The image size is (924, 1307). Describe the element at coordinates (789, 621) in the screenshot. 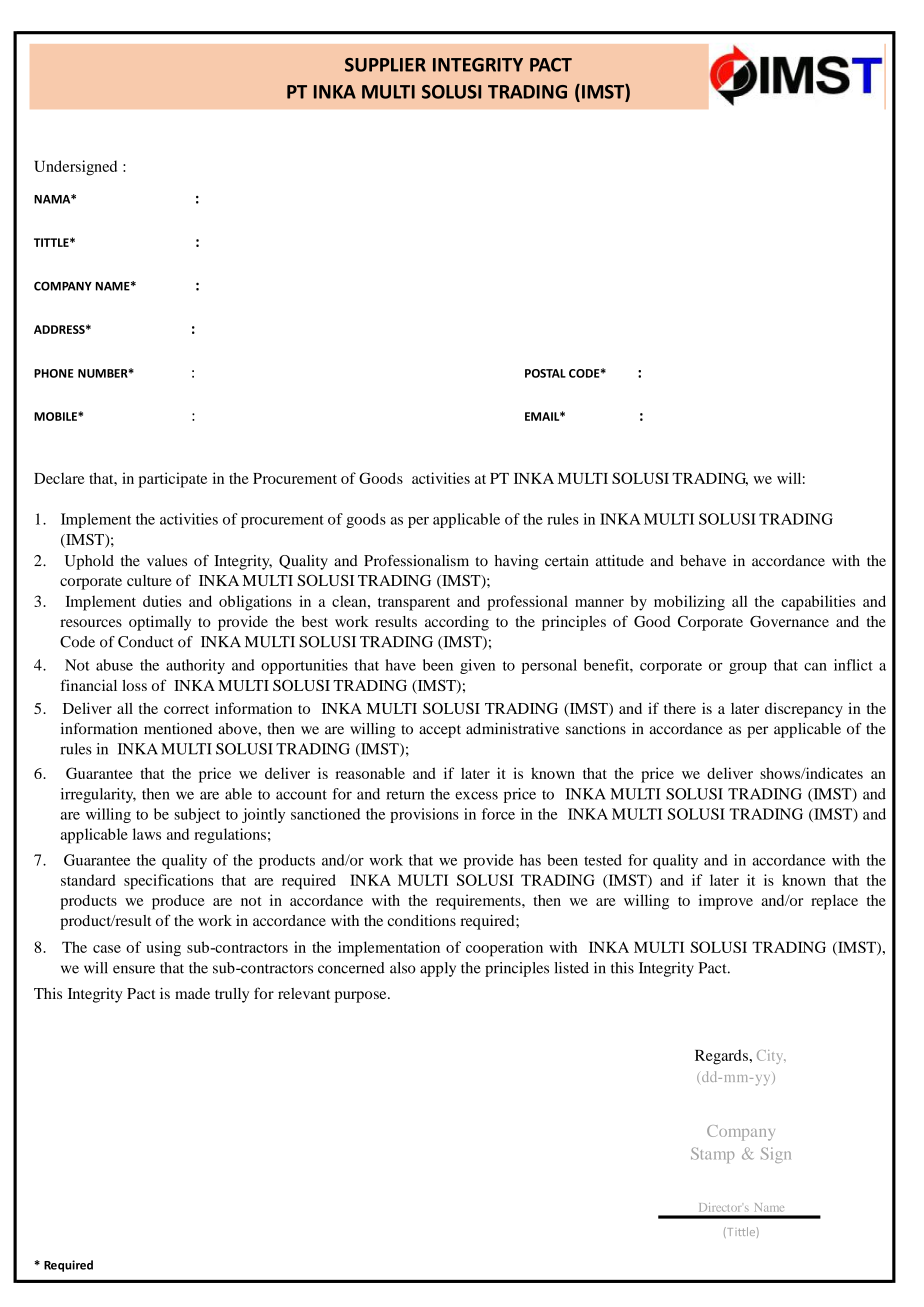

I see `Governance` at that location.
